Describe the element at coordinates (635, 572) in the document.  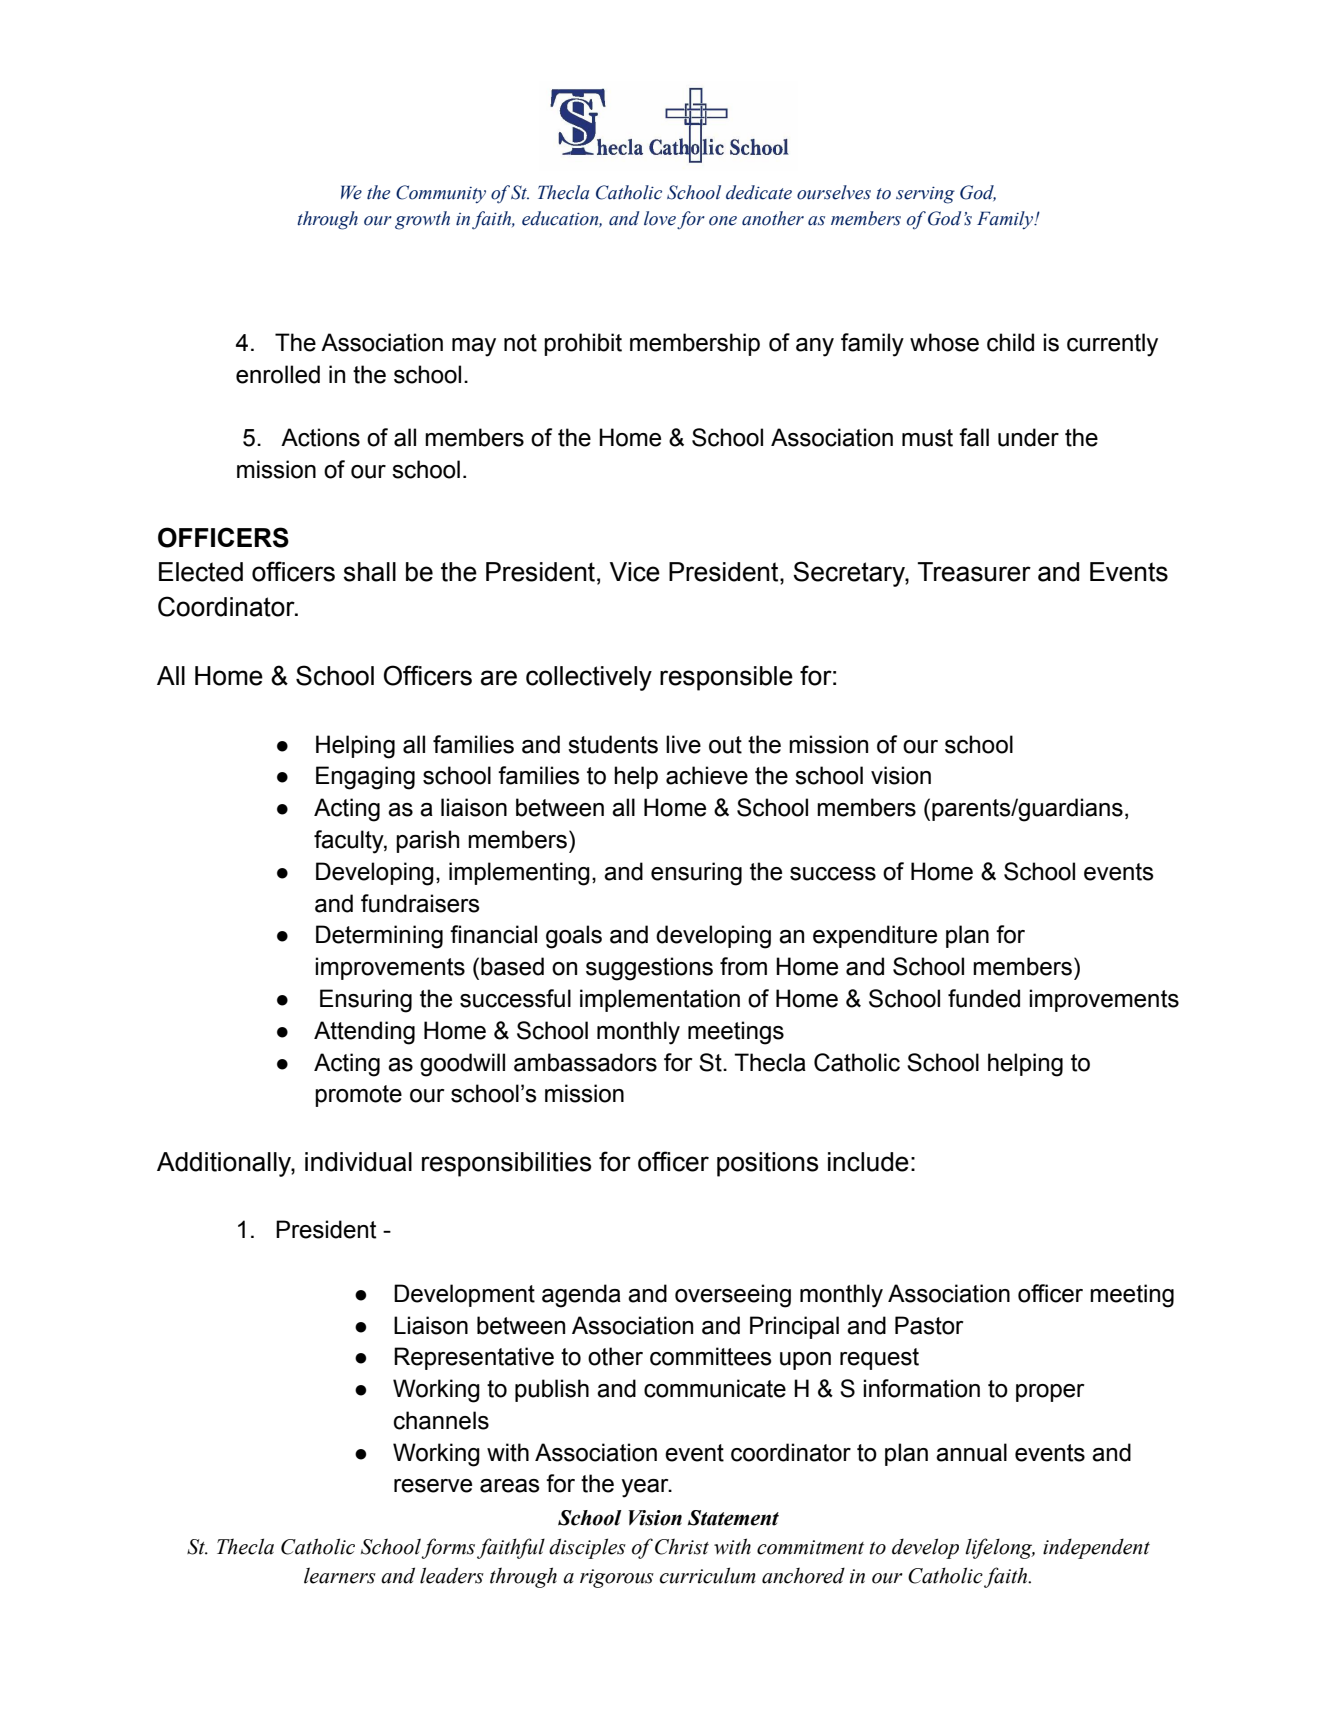
I see `Vice` at that location.
